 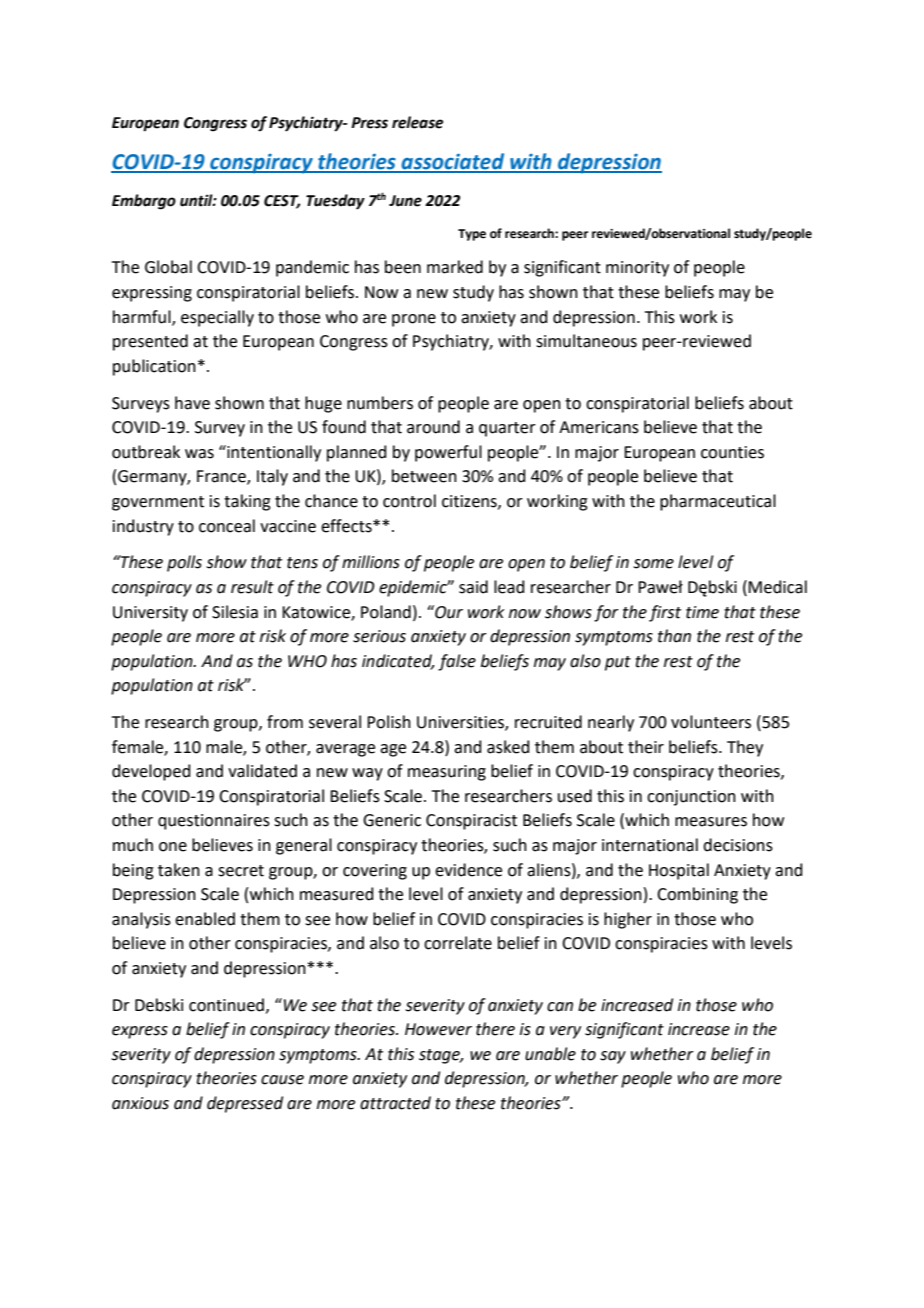 What do you see at coordinates (235, 612) in the screenshot?
I see `Silesia` at bounding box center [235, 612].
